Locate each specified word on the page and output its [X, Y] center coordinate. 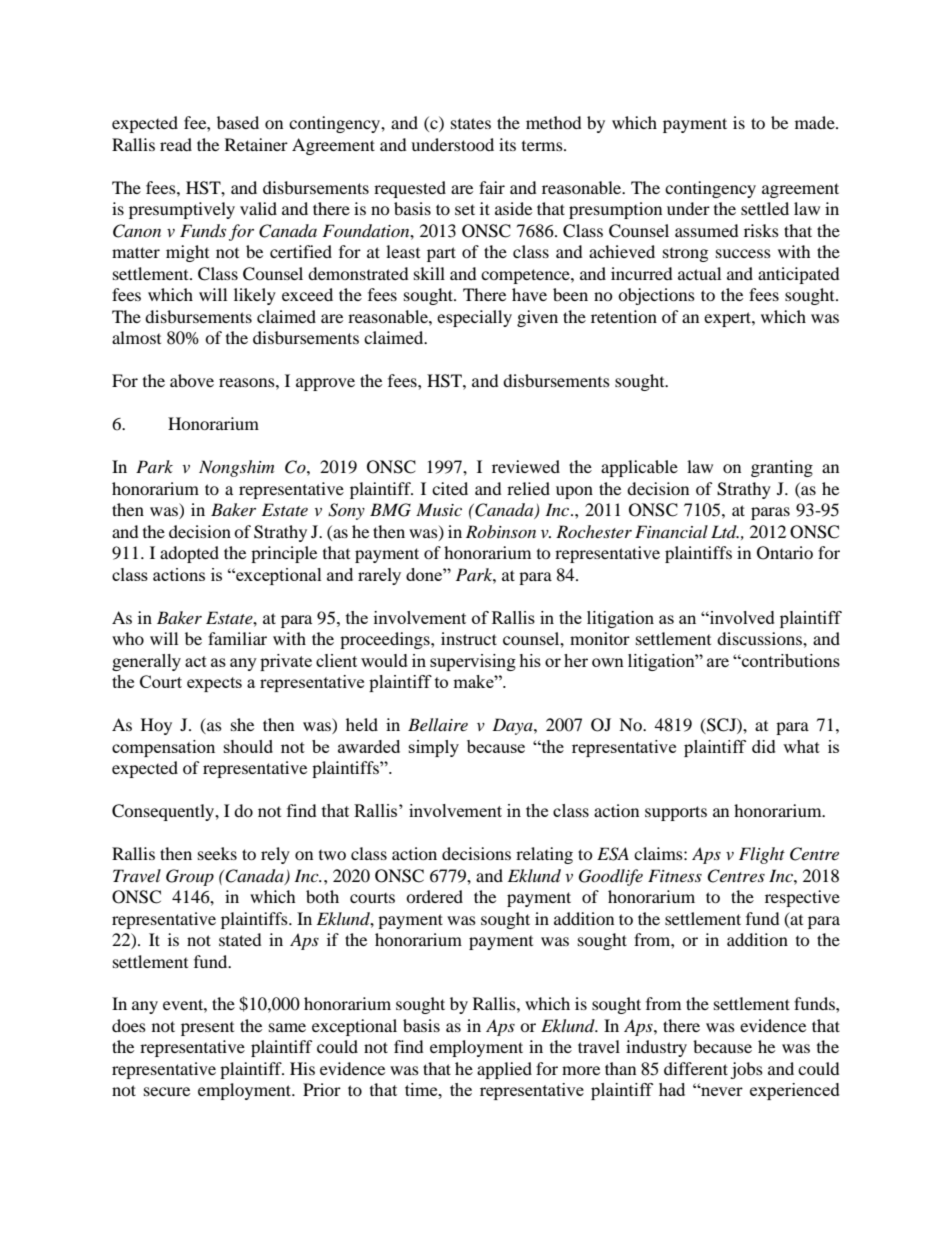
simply [434, 748]
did [764, 746]
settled [765, 208]
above [192, 380]
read [176, 144]
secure [167, 1091]
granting [782, 468]
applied [504, 1070]
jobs [746, 1070]
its [507, 144]
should [248, 746]
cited [450, 488]
